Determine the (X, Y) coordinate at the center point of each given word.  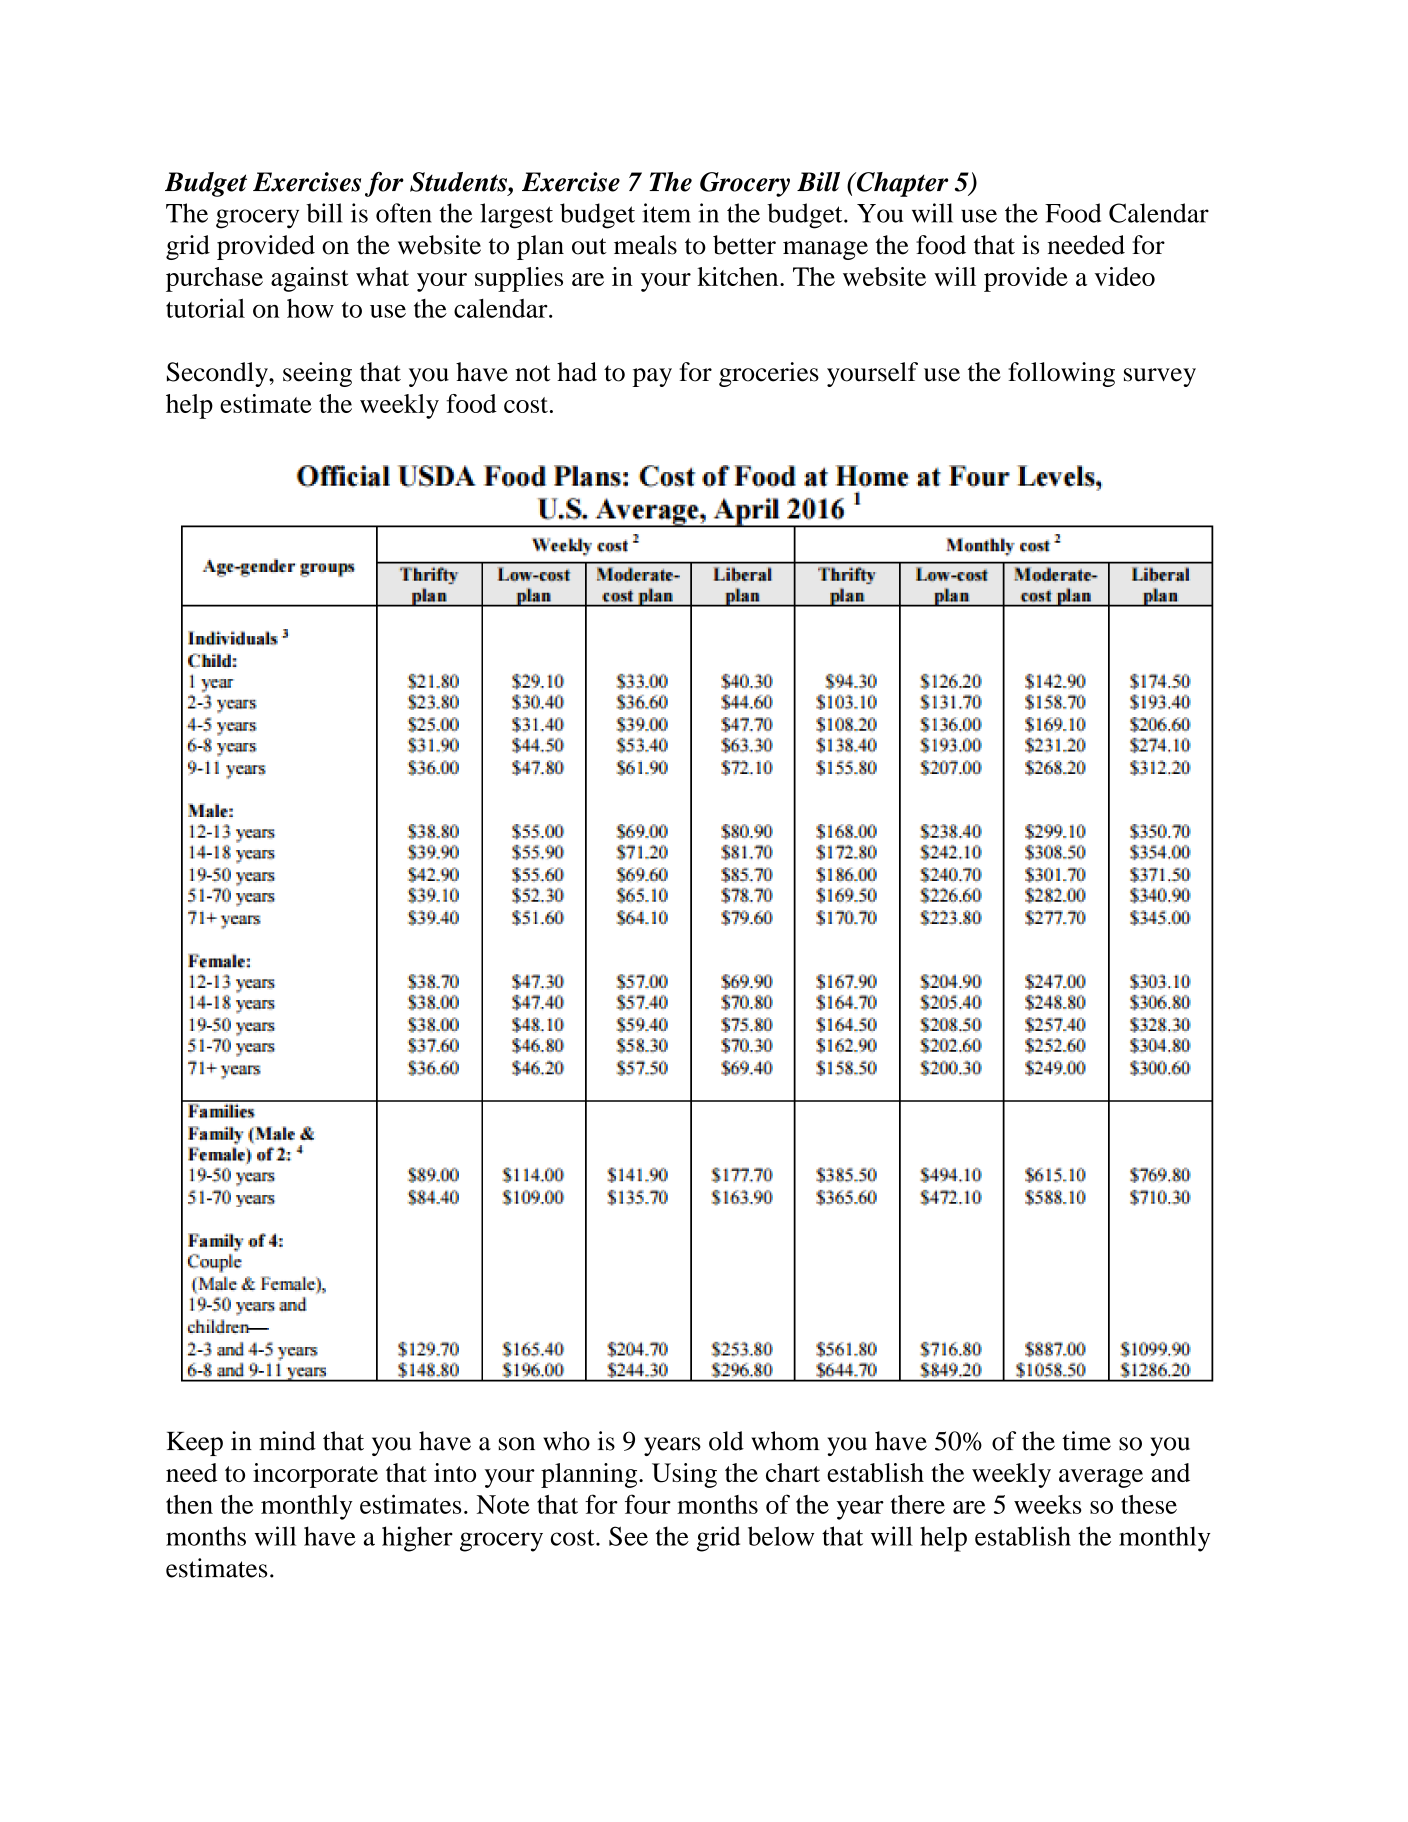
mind (287, 1441)
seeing (317, 374)
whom (785, 1441)
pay (652, 377)
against (310, 279)
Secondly (218, 374)
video (1124, 276)
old (726, 1441)
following (1061, 374)
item (666, 213)
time (1086, 1441)
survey (1160, 377)
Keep (195, 1444)
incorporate (315, 1475)
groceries (769, 374)
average (1101, 1478)
